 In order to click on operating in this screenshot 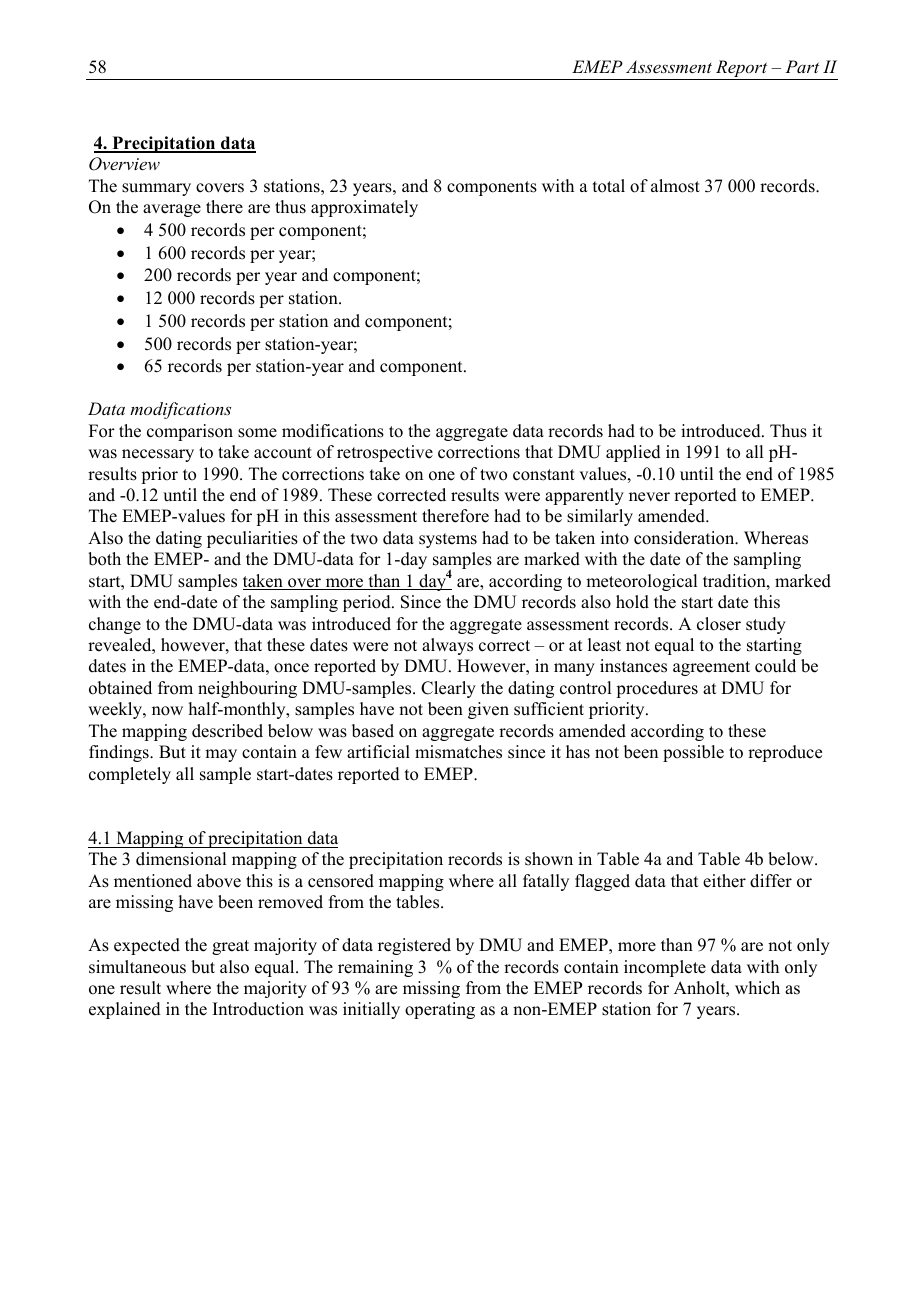, I will do `click(440, 1010)`.
